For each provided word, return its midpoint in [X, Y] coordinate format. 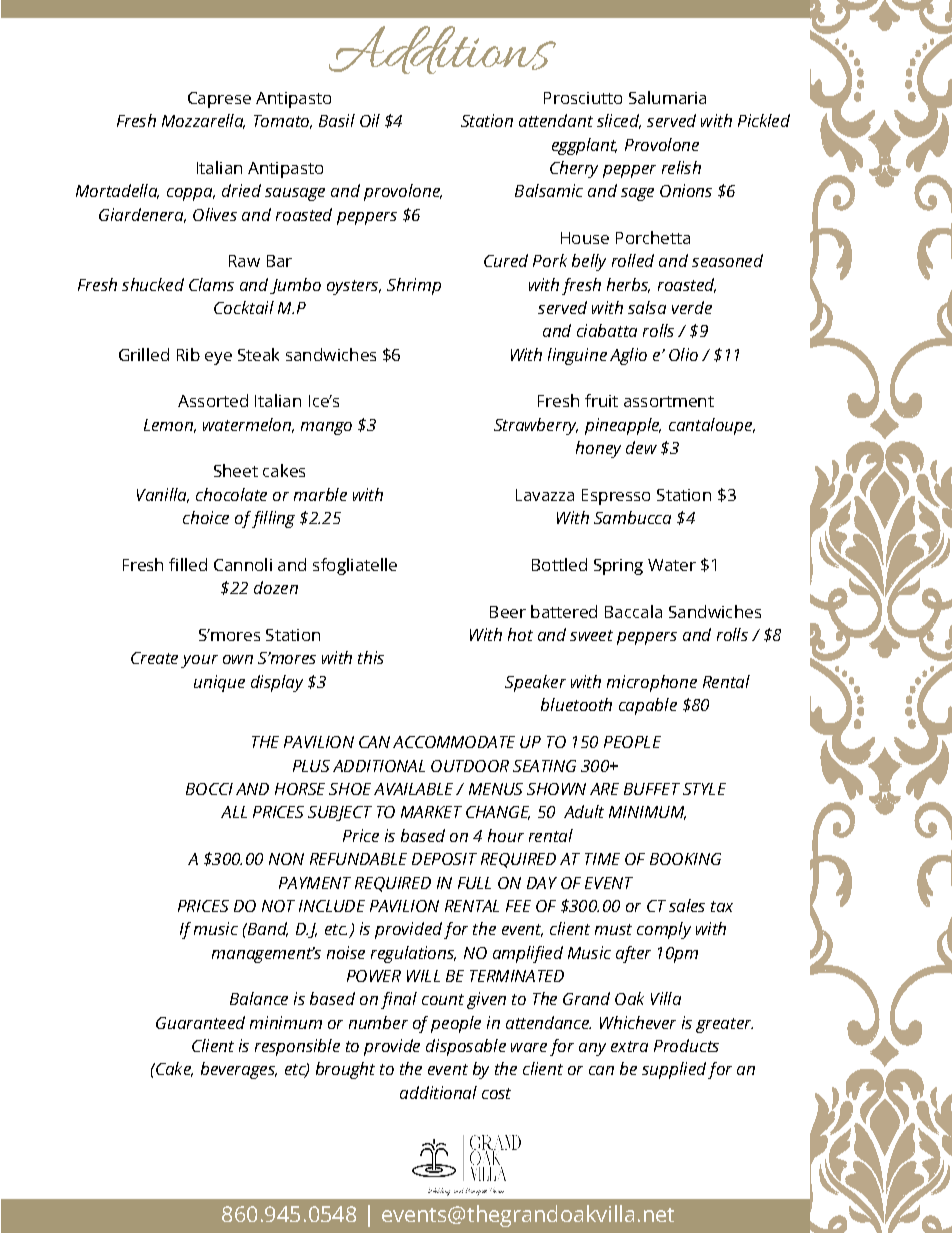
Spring [618, 567]
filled [188, 564]
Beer [508, 612]
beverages [239, 1070]
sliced [619, 121]
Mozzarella [203, 121]
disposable [466, 1047]
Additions [442, 50]
